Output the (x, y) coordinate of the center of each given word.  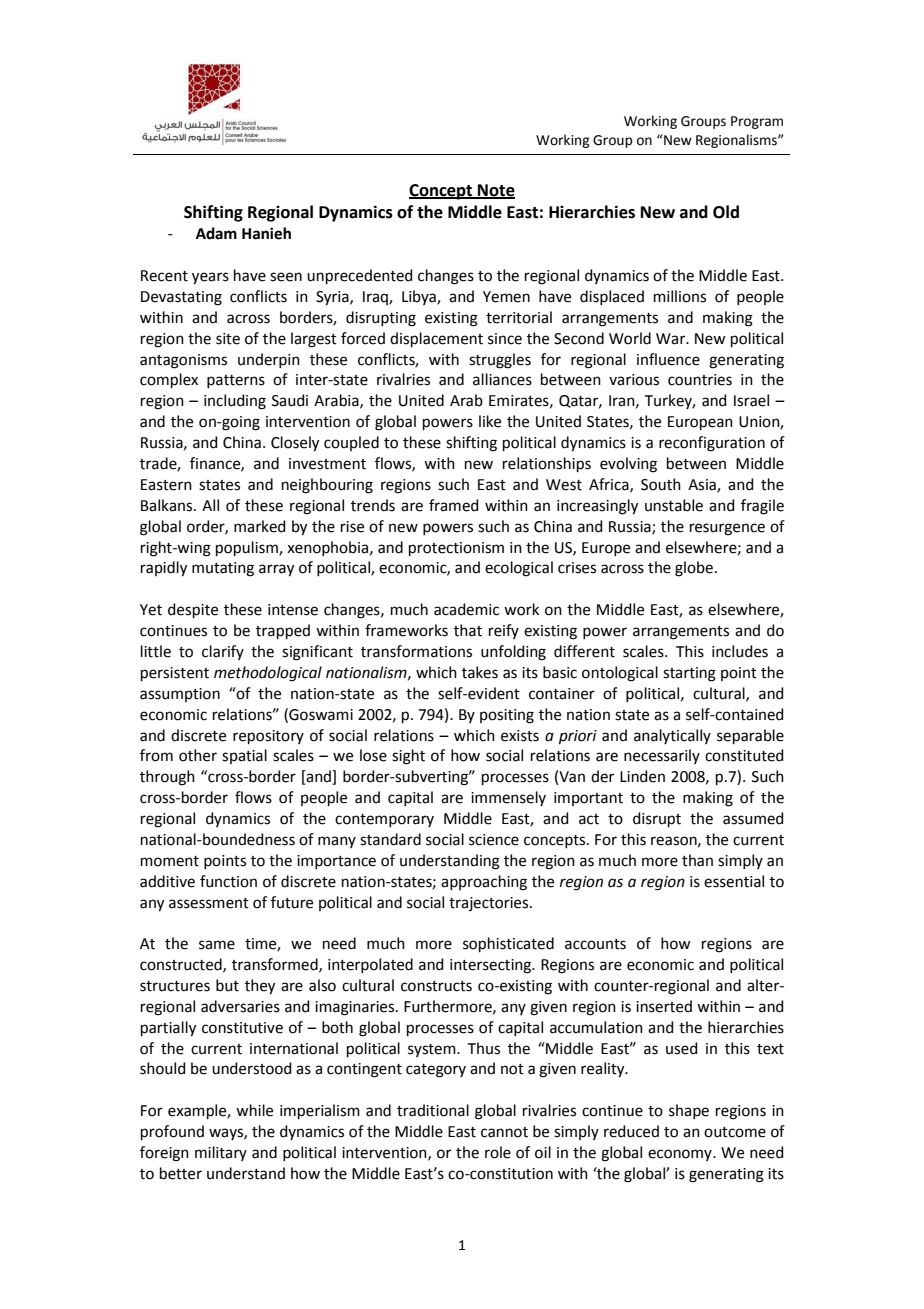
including (235, 402)
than (697, 860)
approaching (484, 883)
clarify (223, 652)
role (498, 1152)
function (228, 881)
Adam (216, 233)
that (468, 630)
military (221, 1153)
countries (700, 380)
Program (757, 122)
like (490, 421)
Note (495, 191)
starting (689, 674)
